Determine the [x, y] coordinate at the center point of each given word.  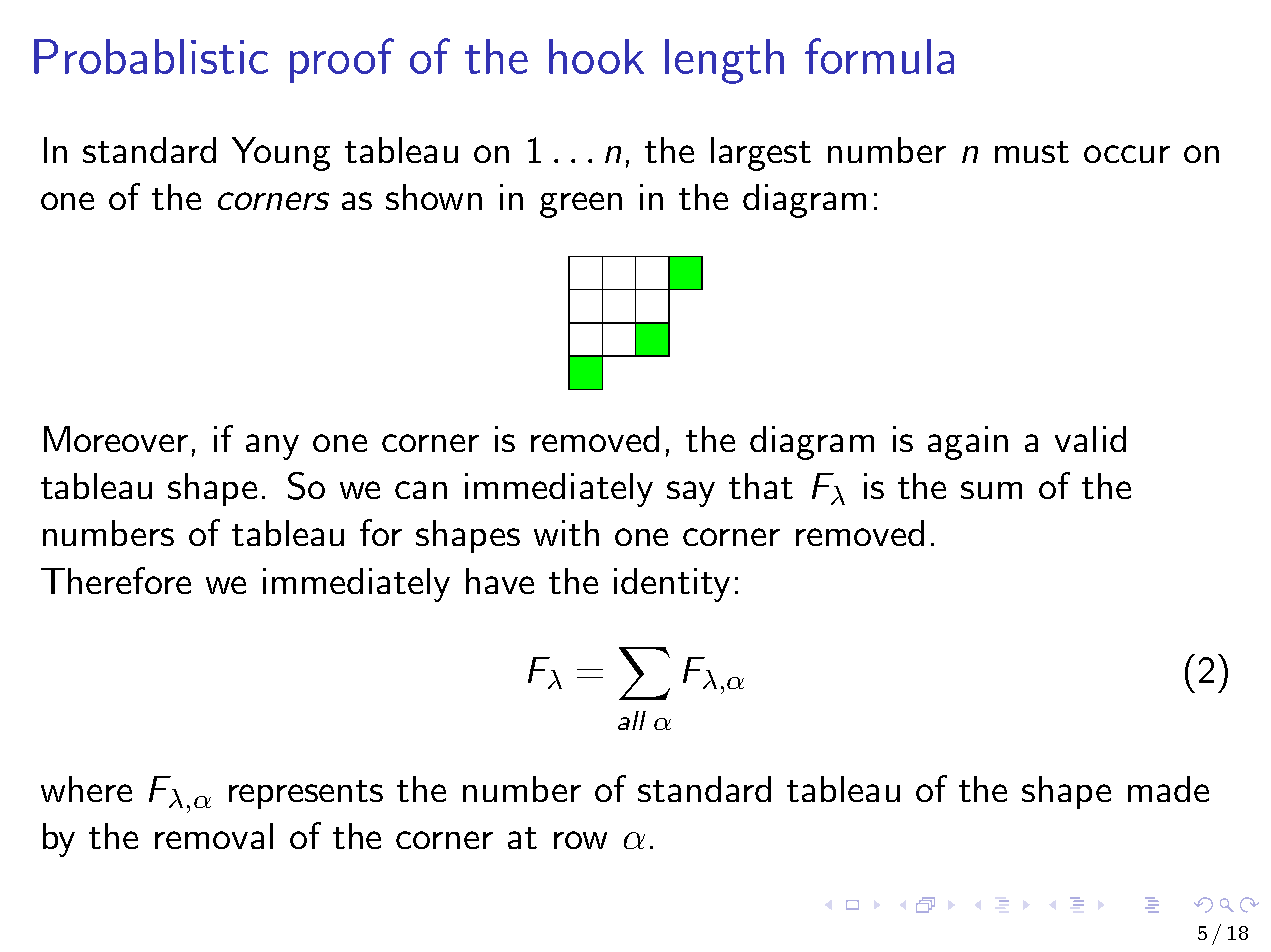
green [581, 205]
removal [214, 836]
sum [991, 490]
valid [1090, 439]
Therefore [116, 580]
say [691, 494]
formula [879, 56]
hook [596, 56]
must [1032, 152]
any [272, 447]
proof [342, 60]
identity [672, 585]
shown [434, 197]
